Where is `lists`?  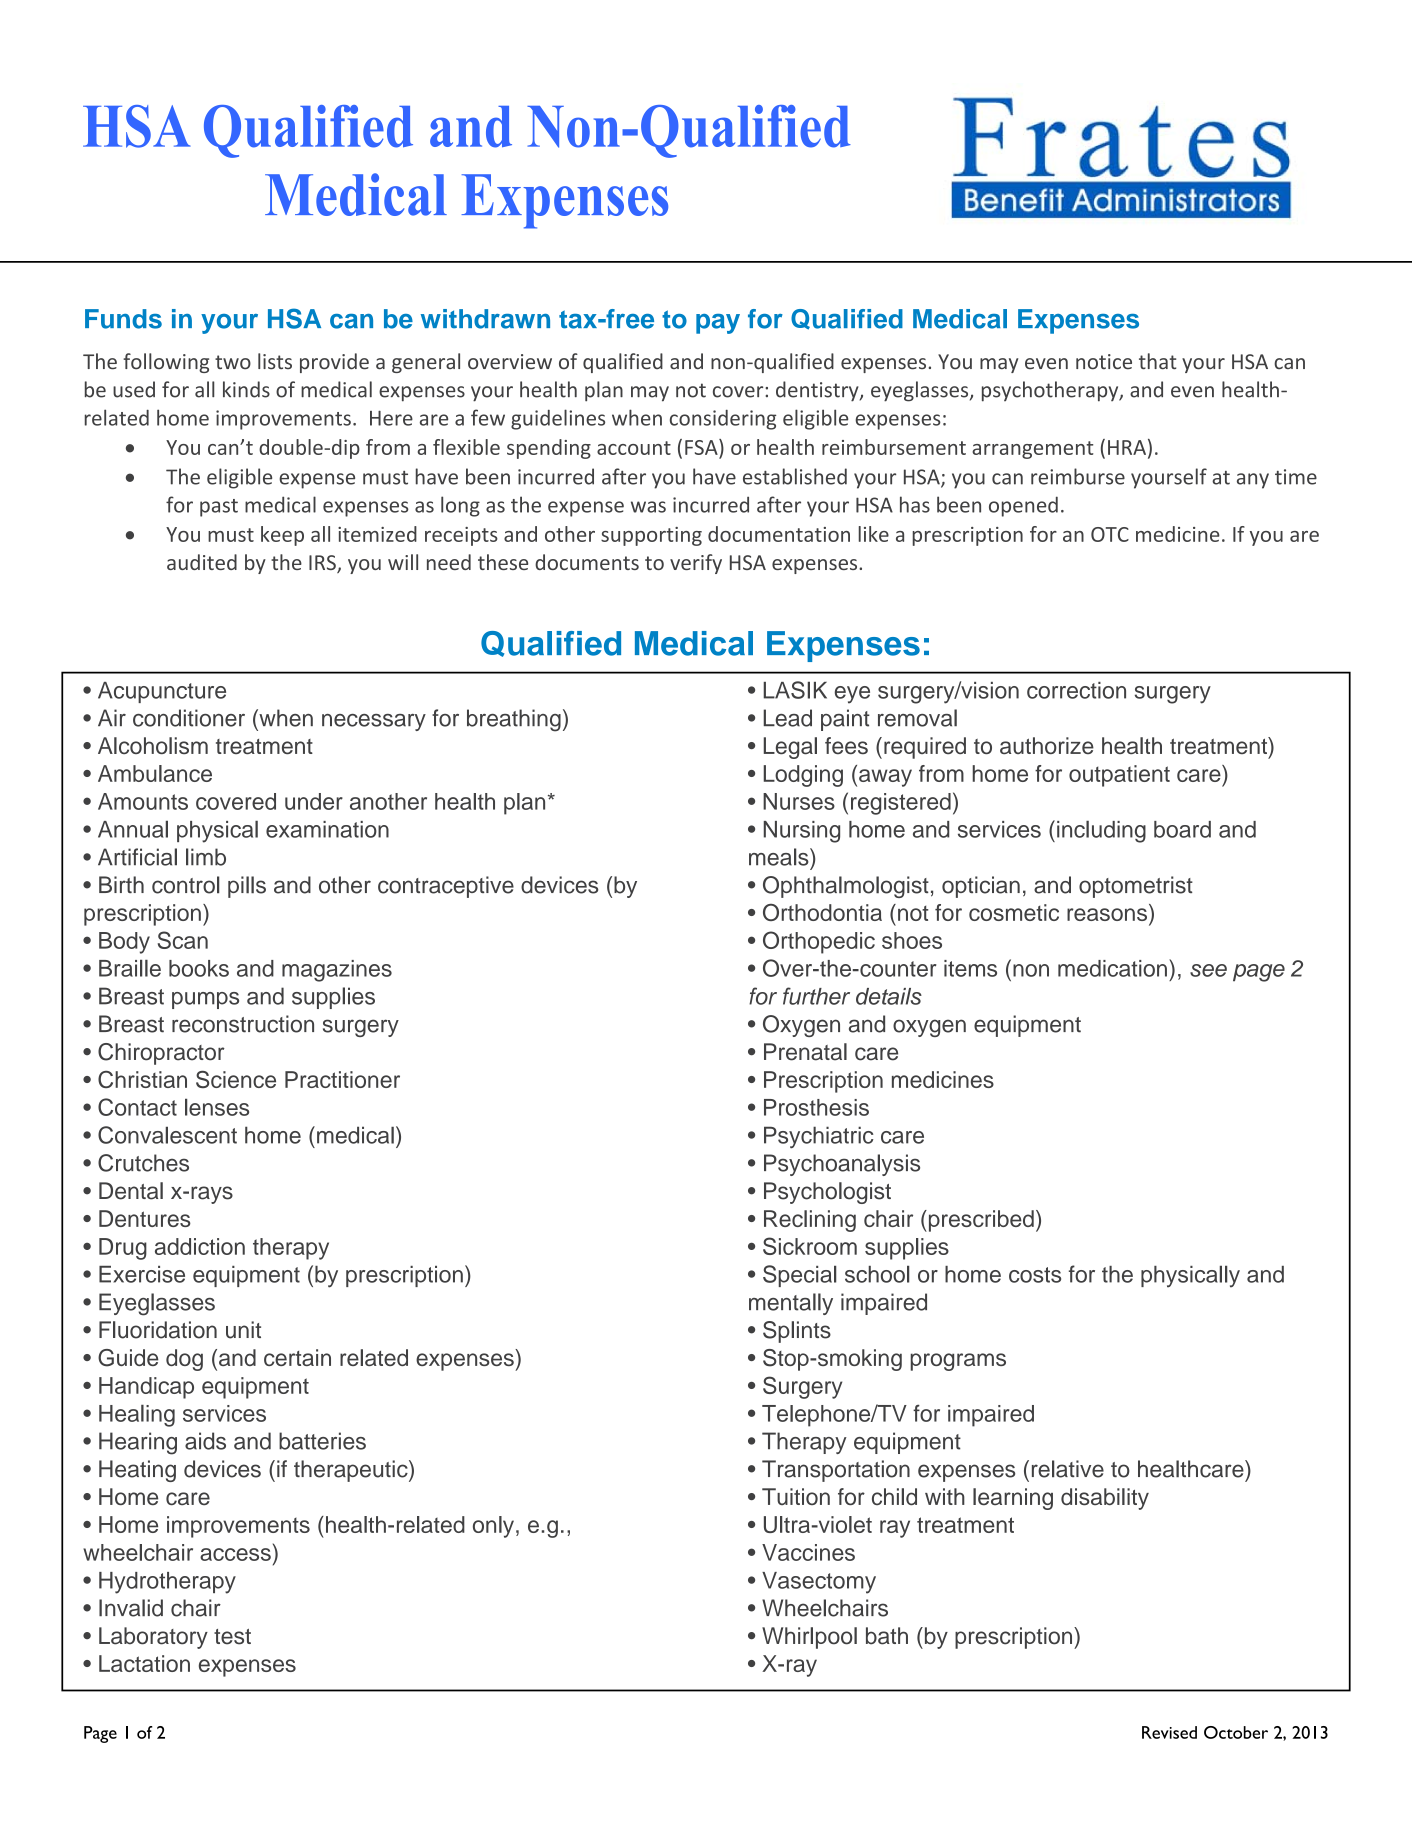 lists is located at coordinates (275, 361).
